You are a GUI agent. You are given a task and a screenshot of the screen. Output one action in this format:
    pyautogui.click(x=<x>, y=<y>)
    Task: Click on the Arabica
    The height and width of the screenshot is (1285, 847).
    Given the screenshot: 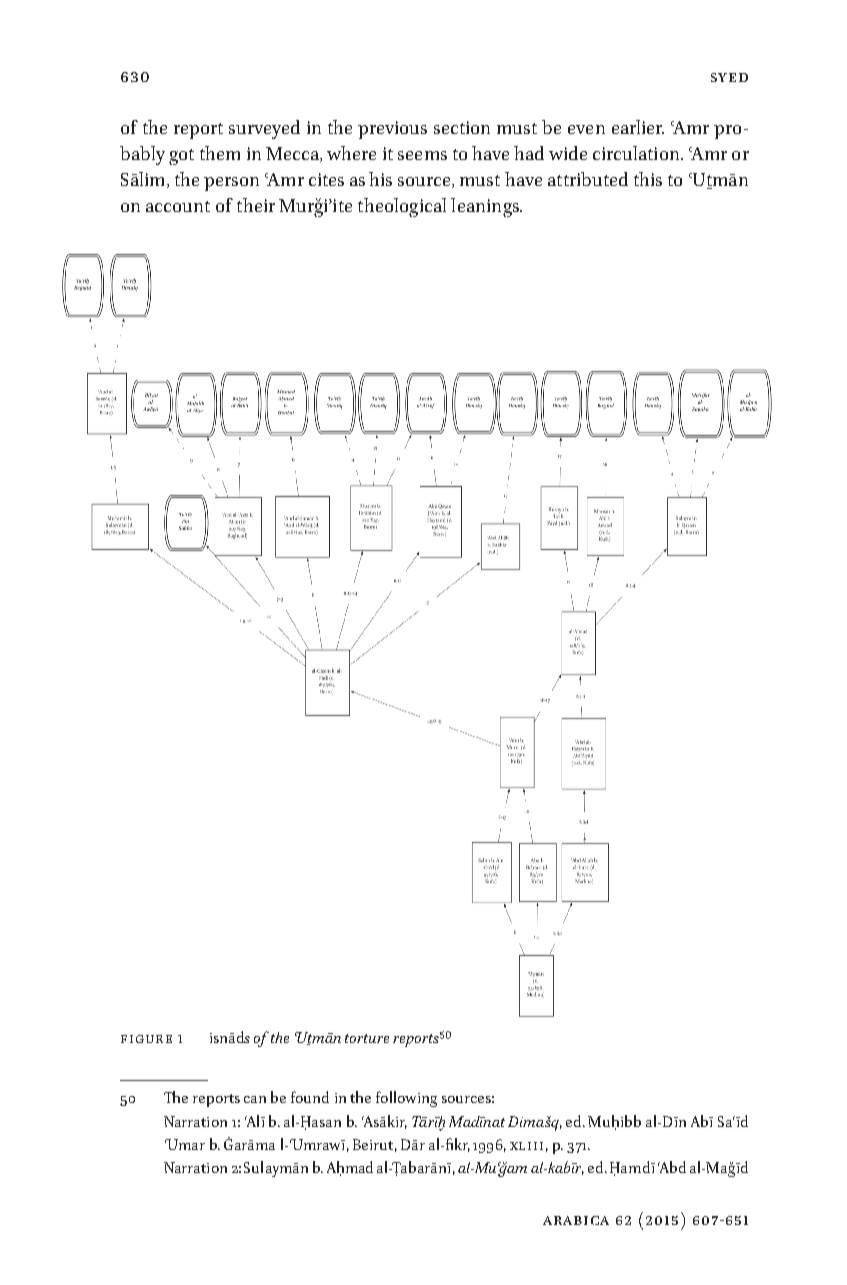 What is the action you would take?
    pyautogui.click(x=576, y=1220)
